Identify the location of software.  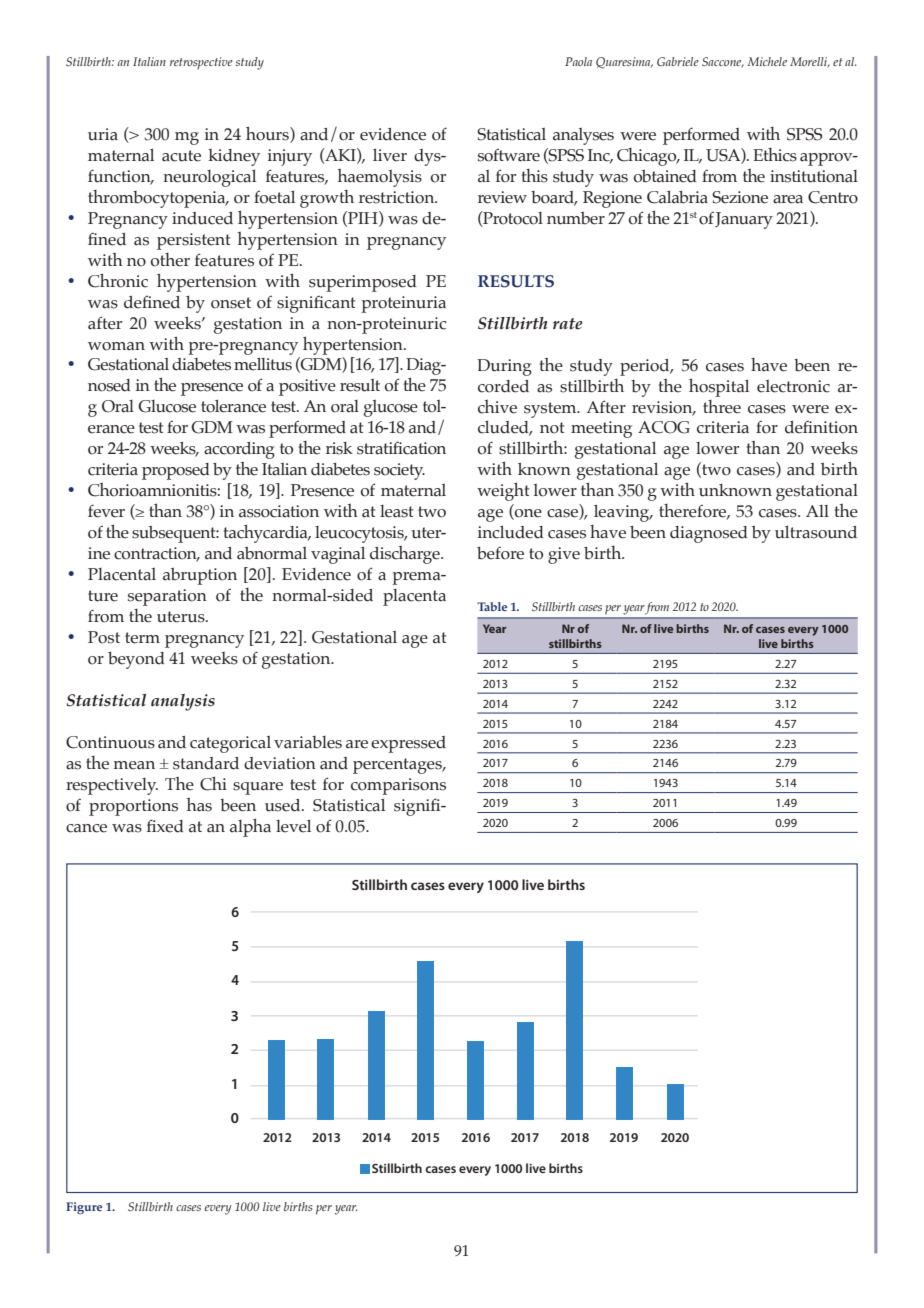
(509, 155).
